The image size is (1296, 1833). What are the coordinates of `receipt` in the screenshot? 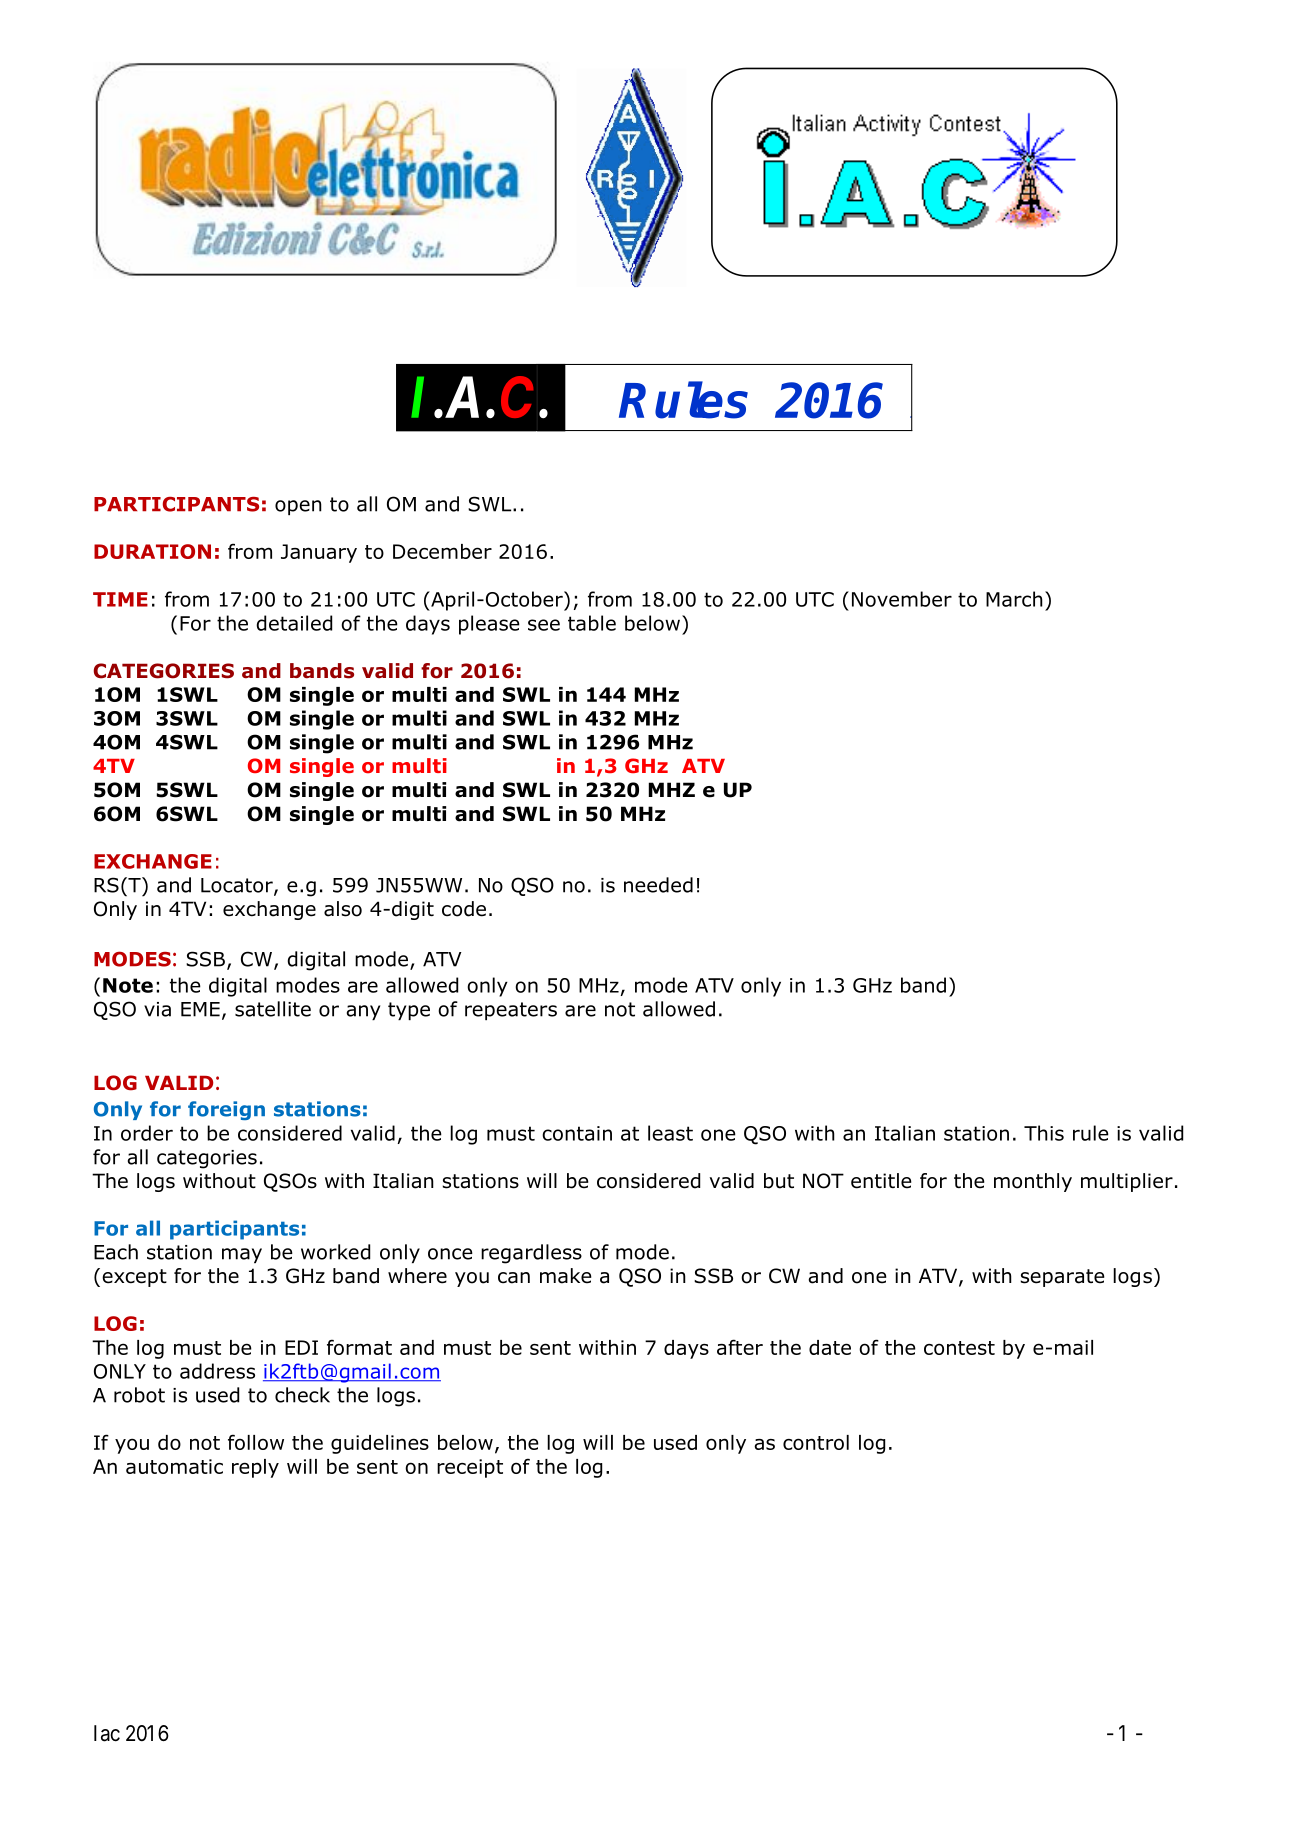 It's located at (470, 1468).
